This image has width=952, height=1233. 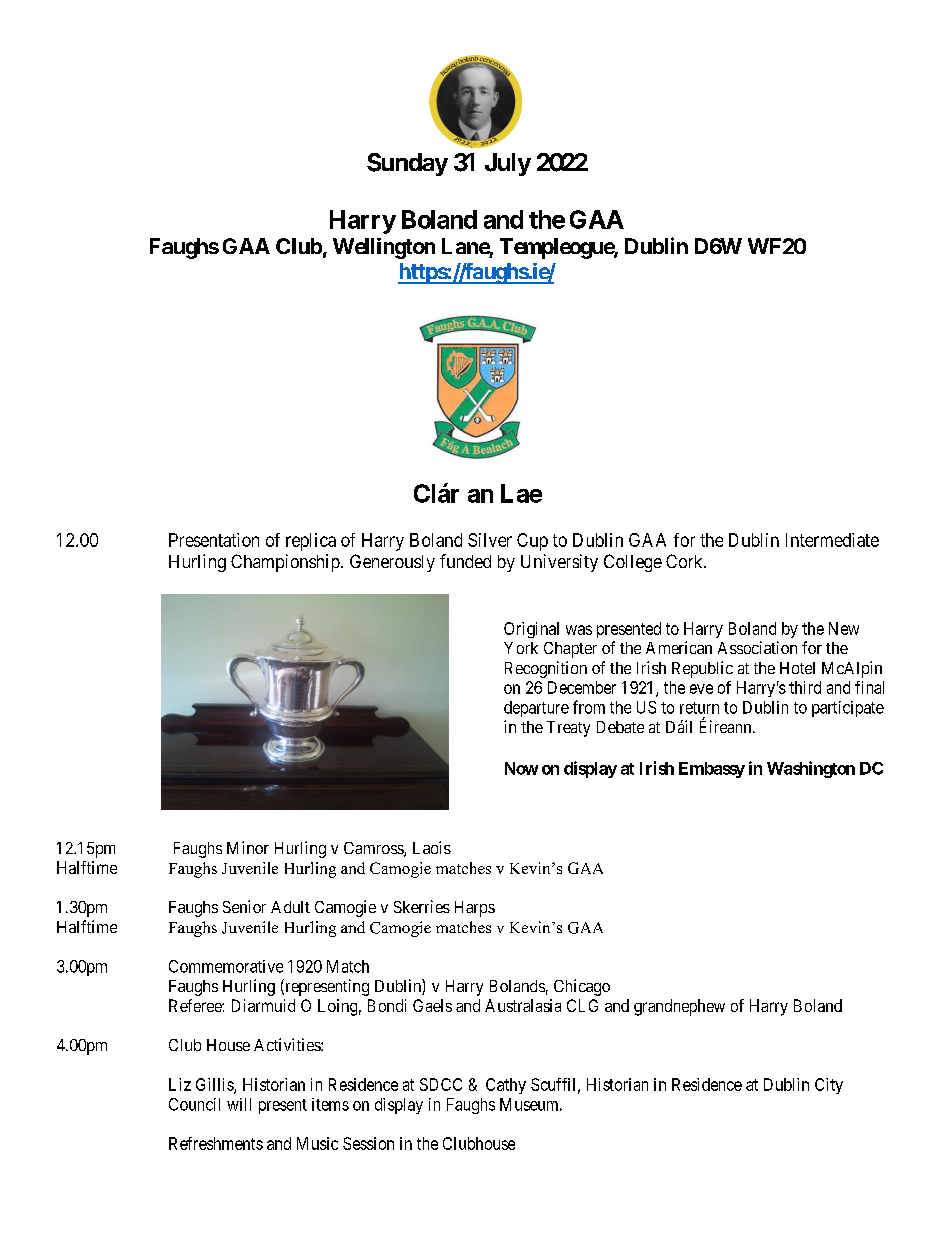 What do you see at coordinates (239, 1104) in the image?
I see `will` at bounding box center [239, 1104].
